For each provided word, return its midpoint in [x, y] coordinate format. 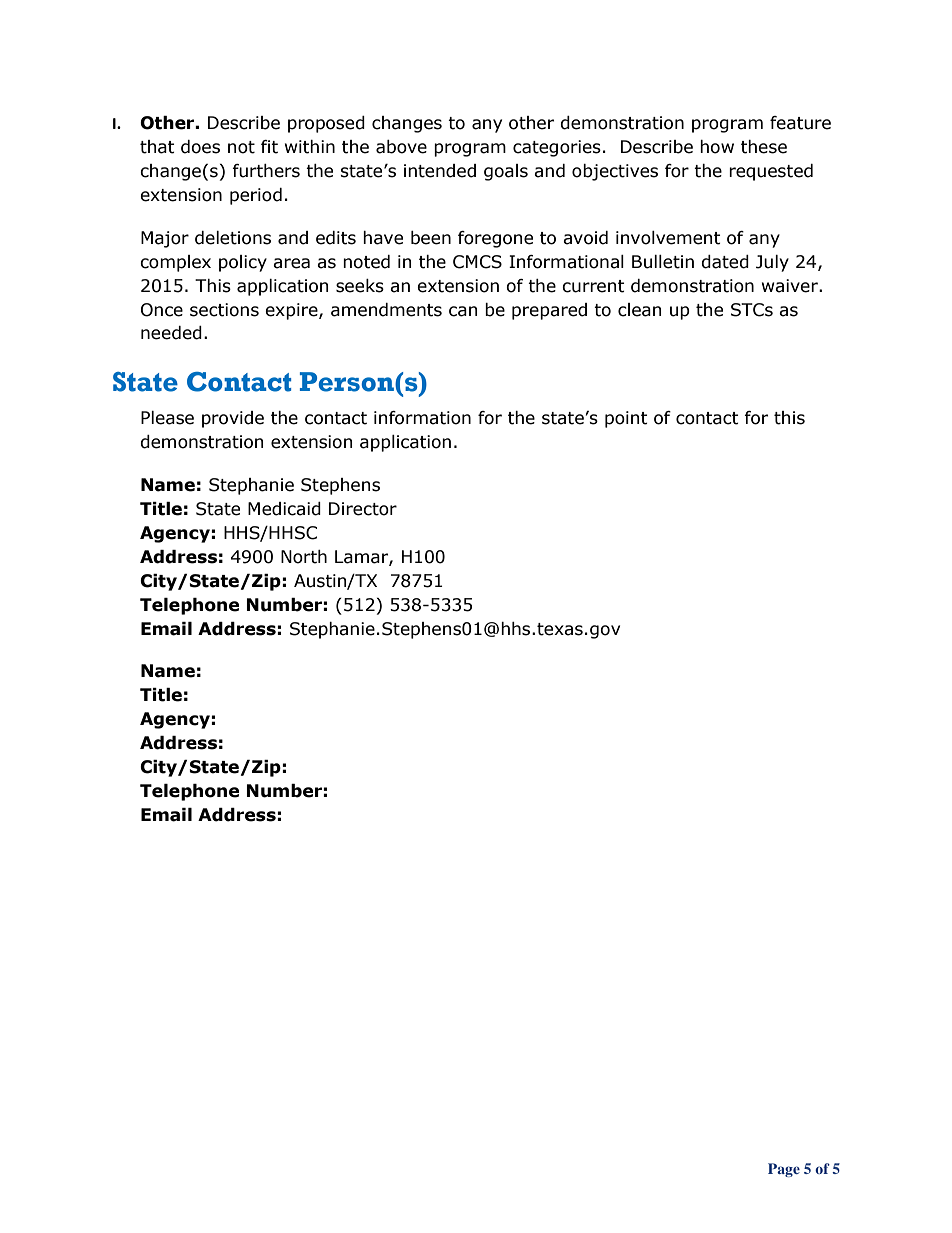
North [304, 557]
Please [167, 418]
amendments [386, 310]
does [200, 147]
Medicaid [284, 509]
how [717, 147]
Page [784, 1170]
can [463, 311]
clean [639, 310]
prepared [549, 311]
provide [233, 419]
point [626, 419]
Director [363, 509]
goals [506, 172]
